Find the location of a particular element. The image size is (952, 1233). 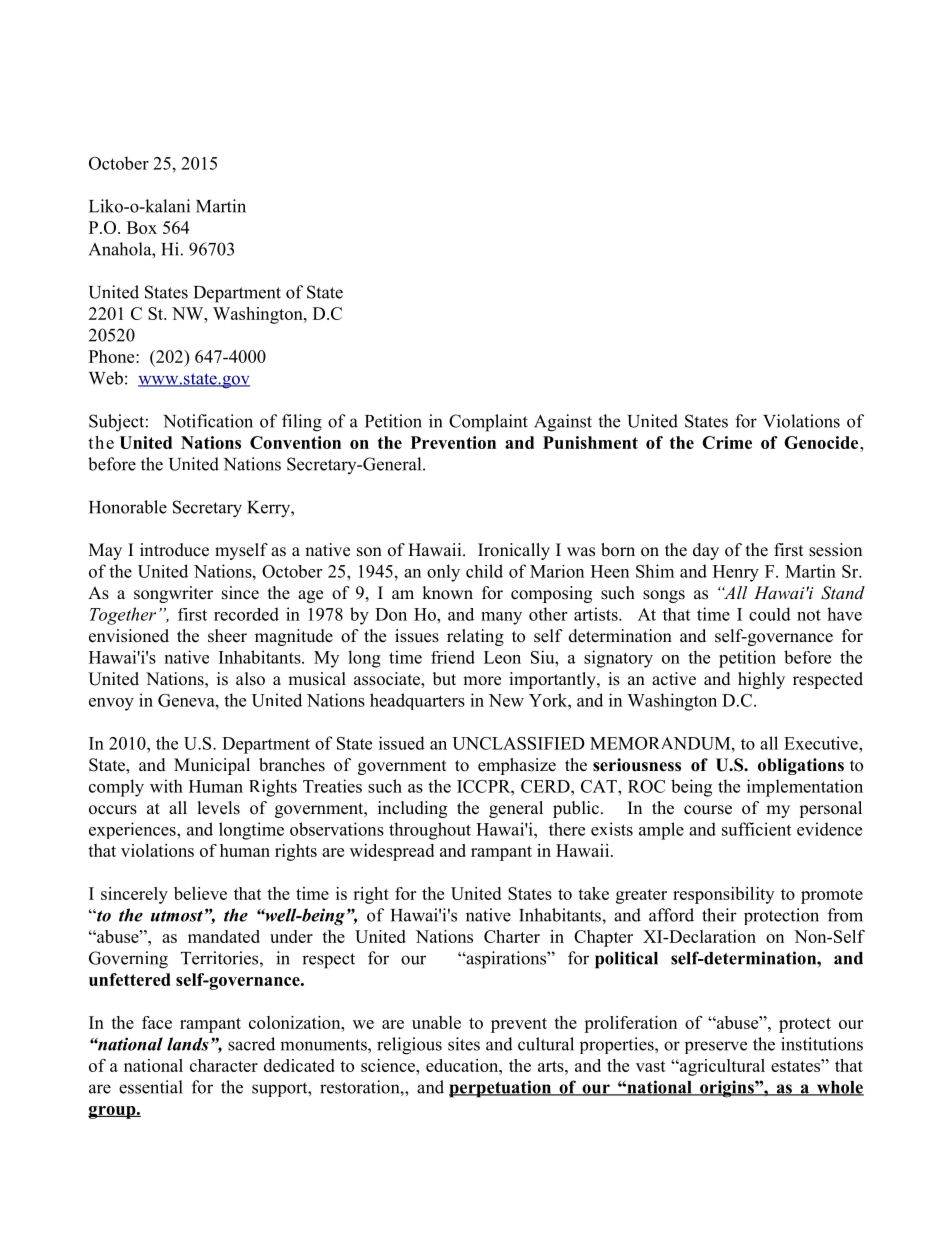

with is located at coordinates (166, 786).
